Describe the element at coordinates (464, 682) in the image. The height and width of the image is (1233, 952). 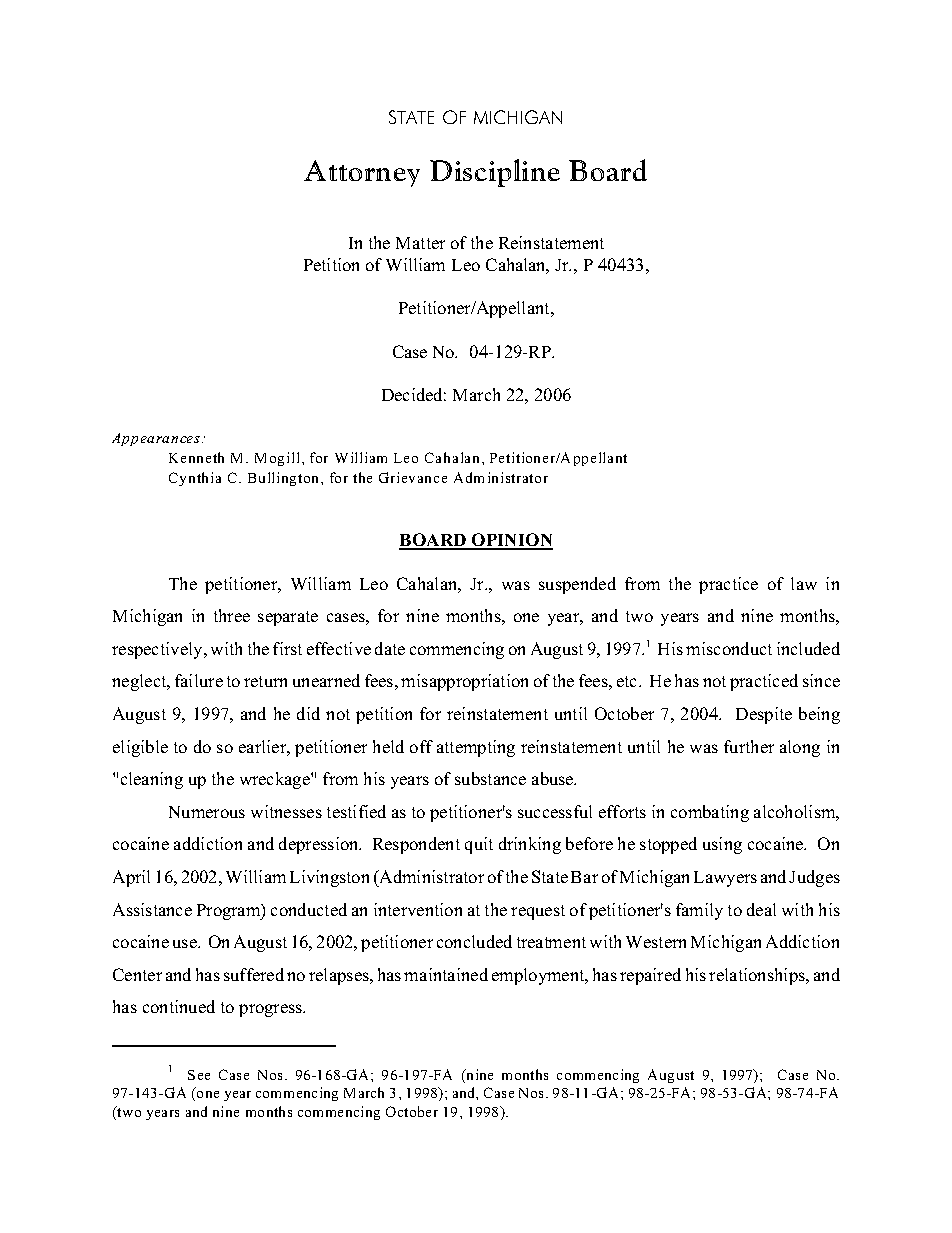
I see `misappropriation` at that location.
